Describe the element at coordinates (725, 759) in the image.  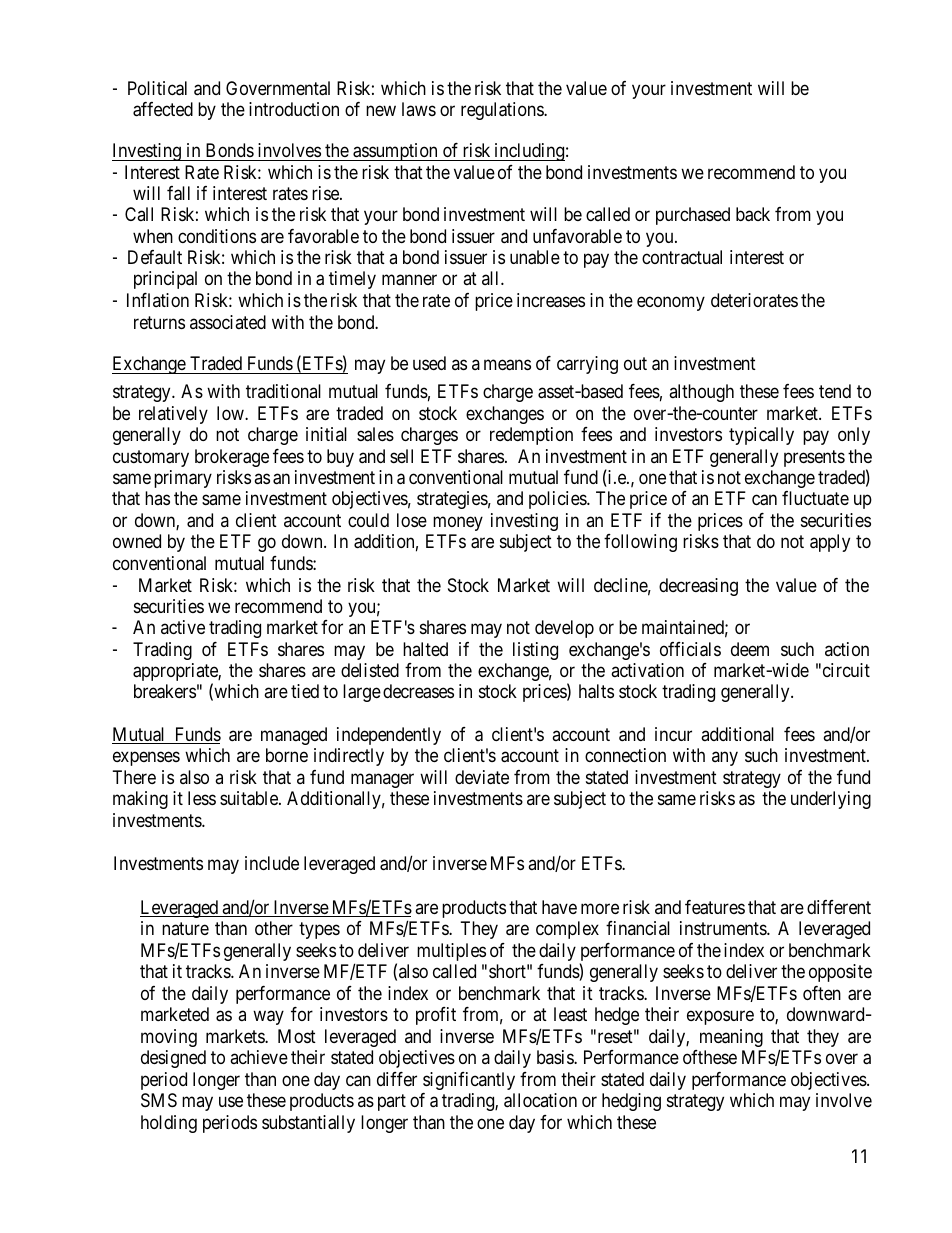
I see `any` at that location.
